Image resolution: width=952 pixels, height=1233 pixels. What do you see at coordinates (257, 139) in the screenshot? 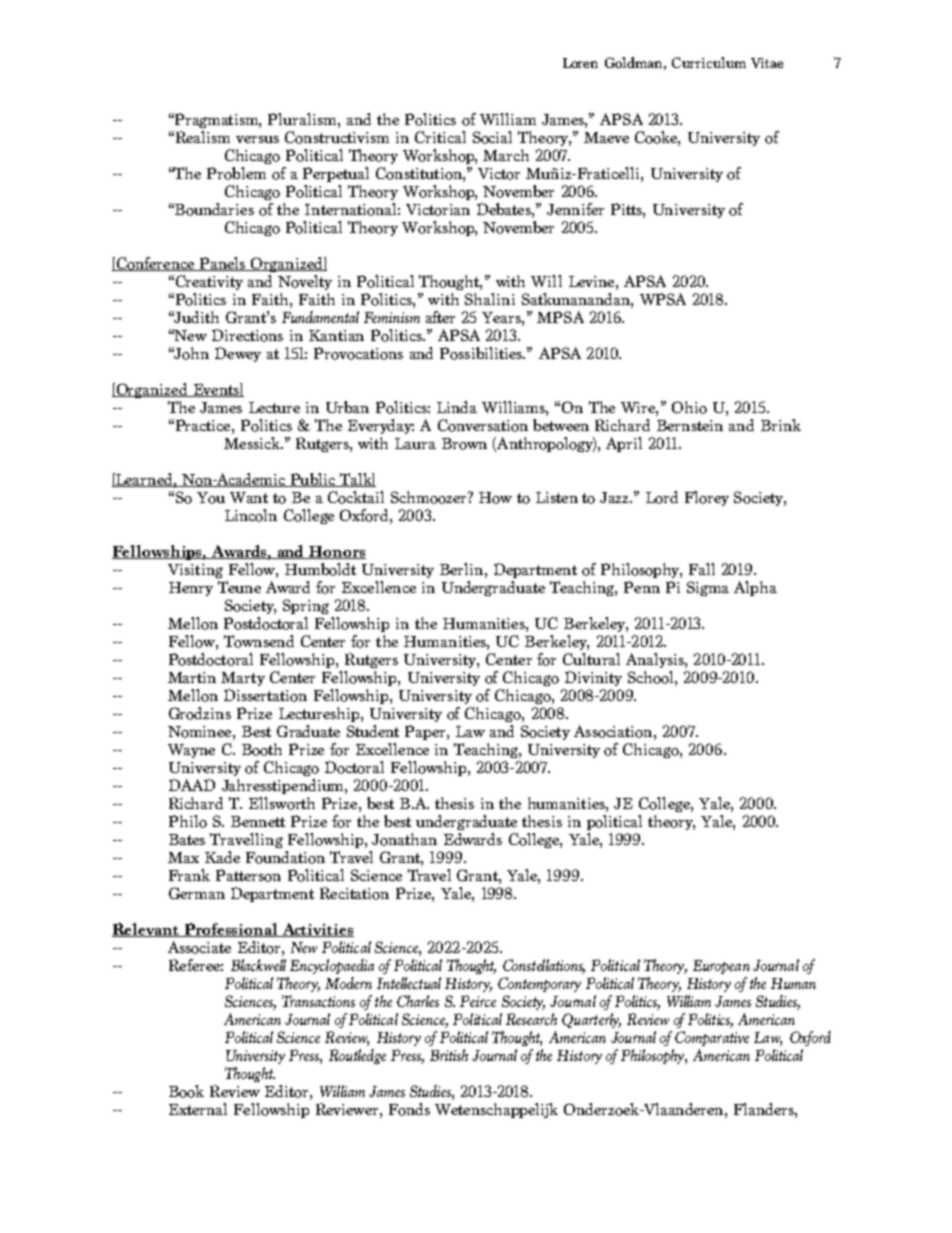
I see `versus` at bounding box center [257, 139].
